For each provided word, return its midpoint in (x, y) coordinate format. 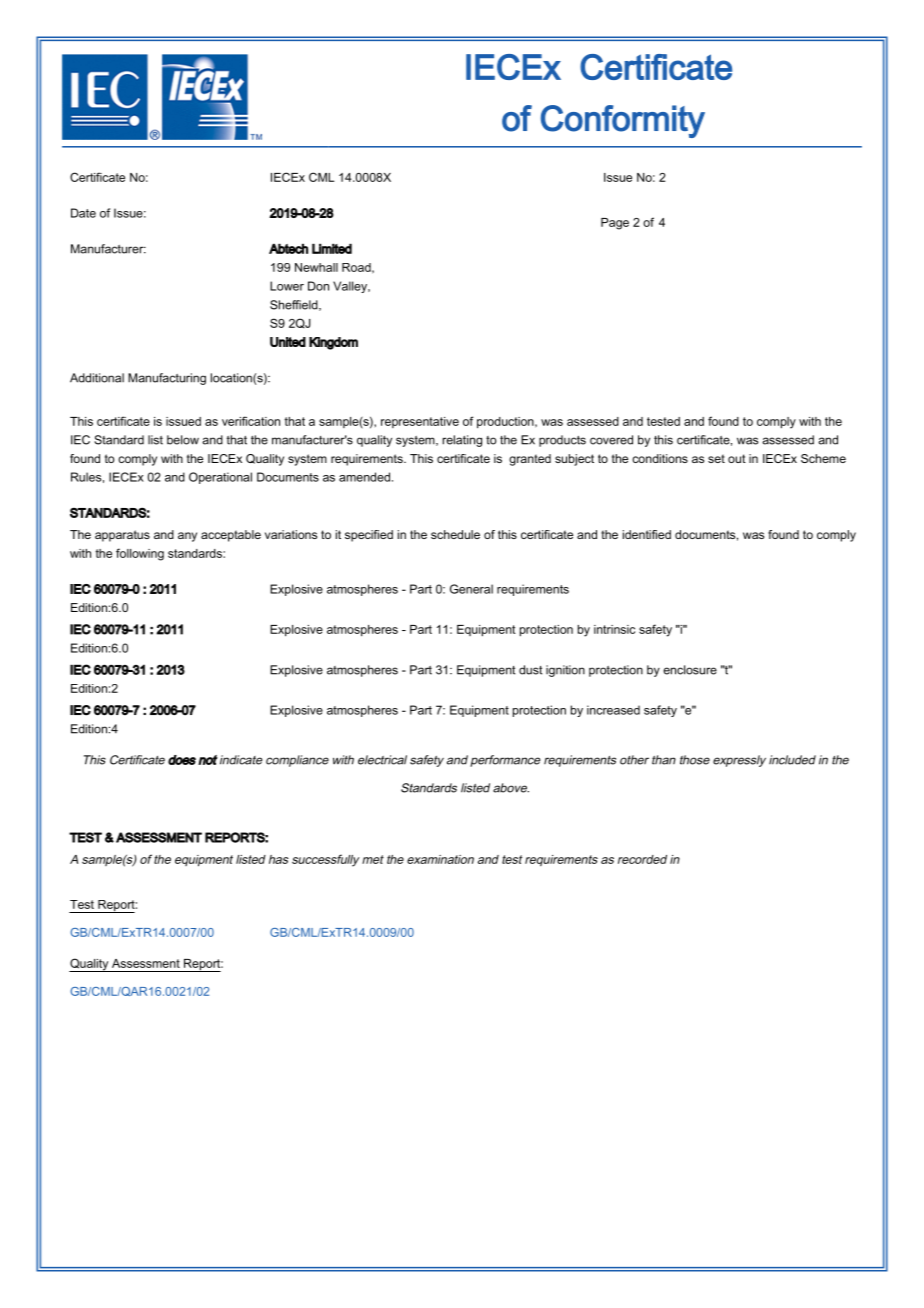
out (737, 458)
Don (318, 286)
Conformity (623, 121)
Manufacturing (167, 379)
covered (611, 440)
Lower (287, 286)
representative (420, 422)
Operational (220, 478)
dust (530, 670)
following (140, 554)
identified (647, 534)
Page (615, 224)
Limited (332, 248)
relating (462, 441)
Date (83, 213)
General (471, 589)
